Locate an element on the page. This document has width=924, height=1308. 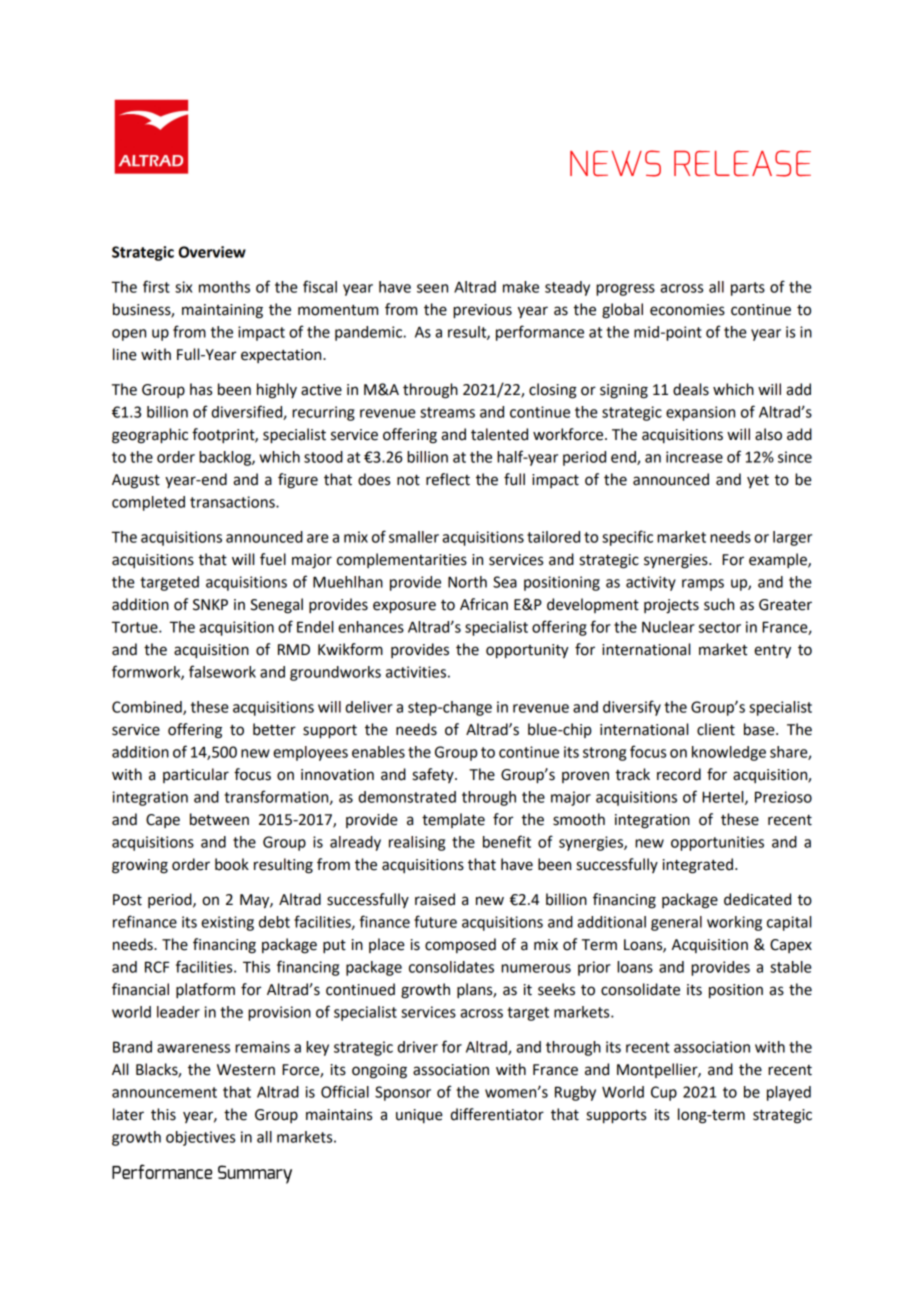
Combined is located at coordinates (148, 708).
